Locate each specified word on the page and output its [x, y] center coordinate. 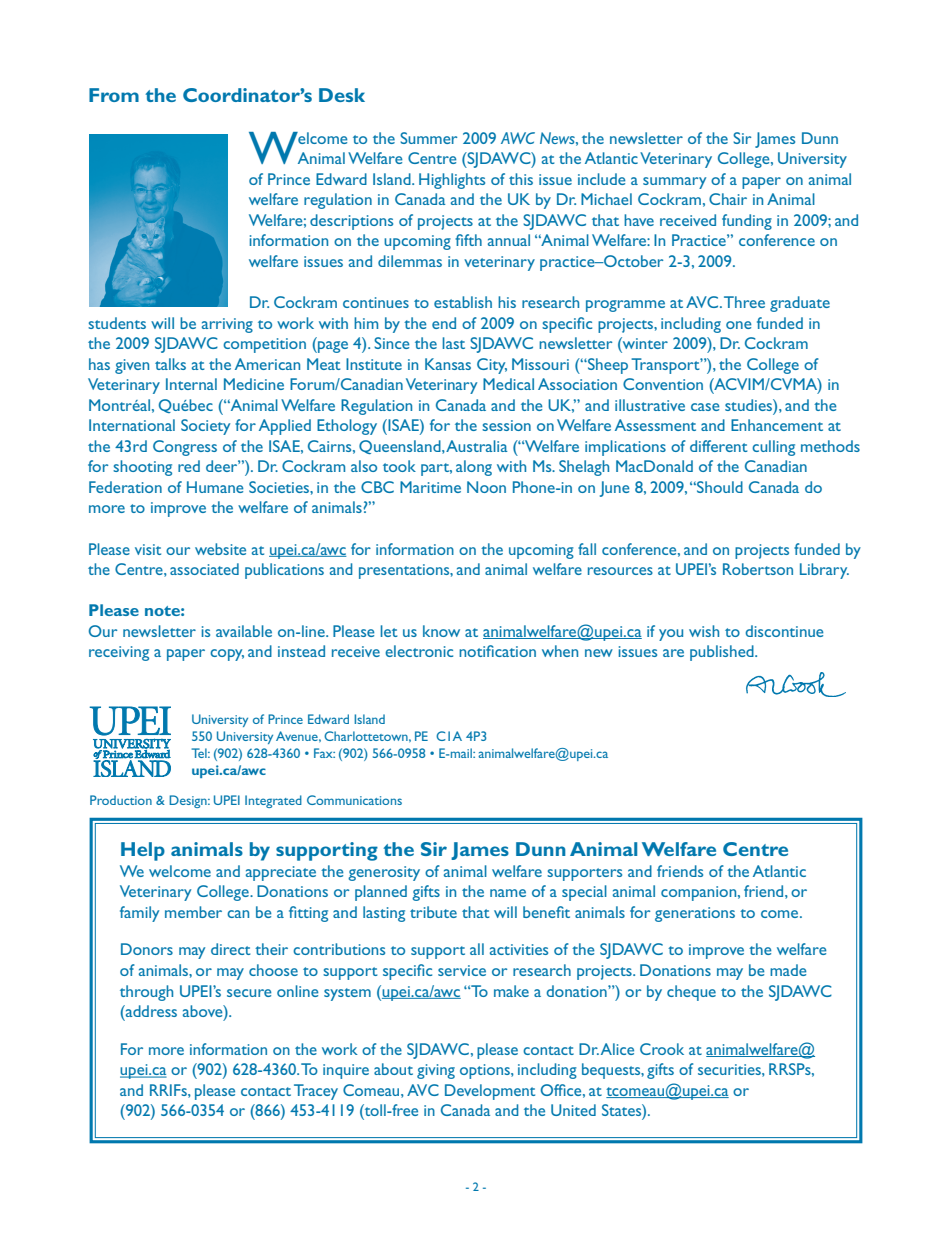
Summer [428, 138]
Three [744, 302]
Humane [215, 487]
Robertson [758, 569]
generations [695, 914]
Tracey [316, 1092]
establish [463, 302]
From [114, 95]
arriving [227, 325]
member [193, 912]
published [723, 653]
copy [227, 655]
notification [497, 651]
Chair [728, 199]
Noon [486, 487]
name [508, 893]
